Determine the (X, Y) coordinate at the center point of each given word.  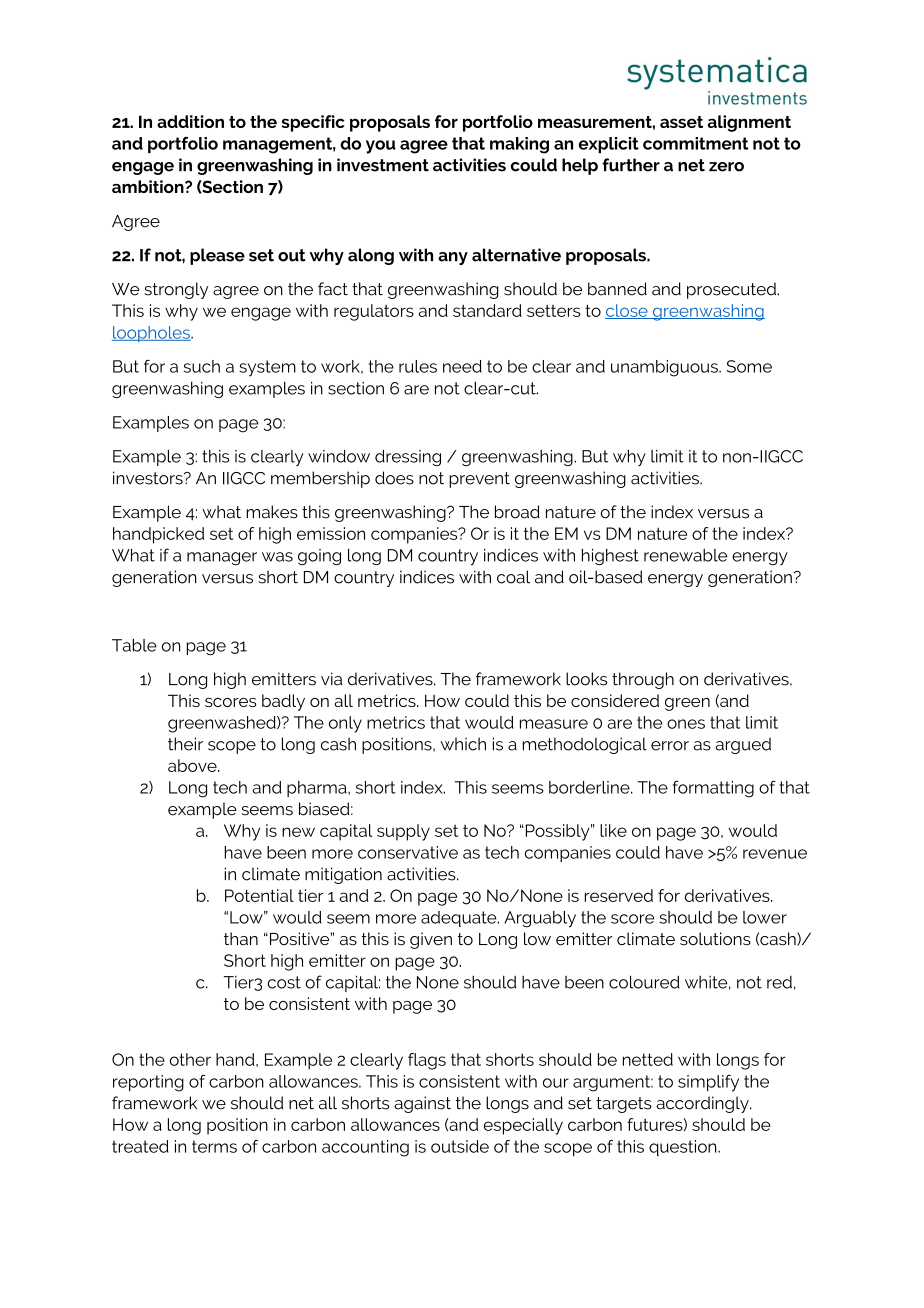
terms (214, 1146)
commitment (696, 143)
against (422, 1104)
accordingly (703, 1104)
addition (190, 121)
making (519, 145)
